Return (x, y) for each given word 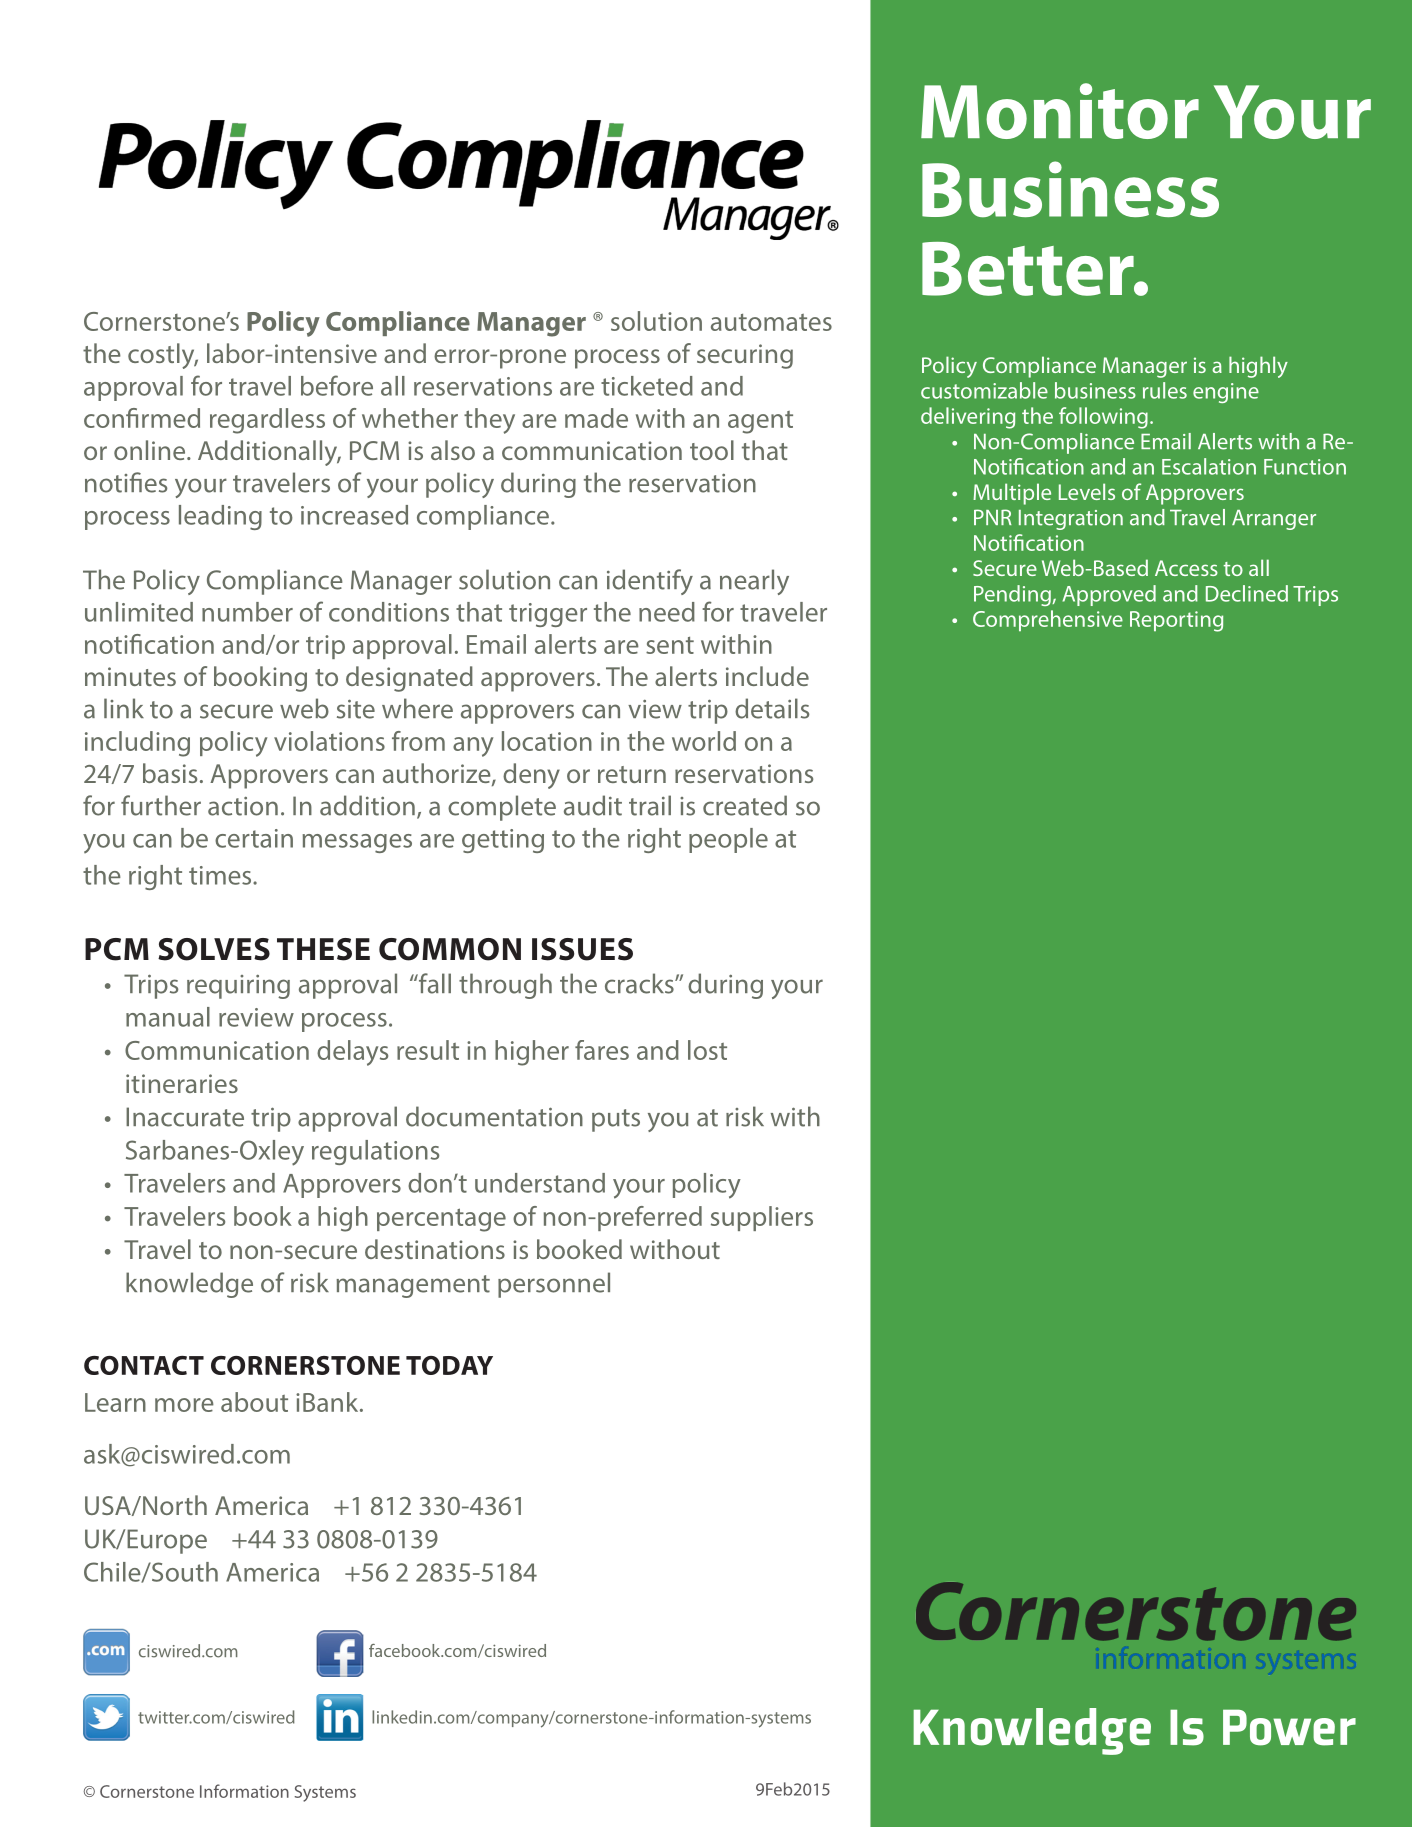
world (704, 741)
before (337, 385)
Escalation (1209, 466)
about (254, 1402)
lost (707, 1050)
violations (329, 741)
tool (712, 450)
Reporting (1176, 621)
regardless (267, 421)
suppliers (762, 1218)
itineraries (182, 1083)
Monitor (1060, 111)
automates (771, 322)
